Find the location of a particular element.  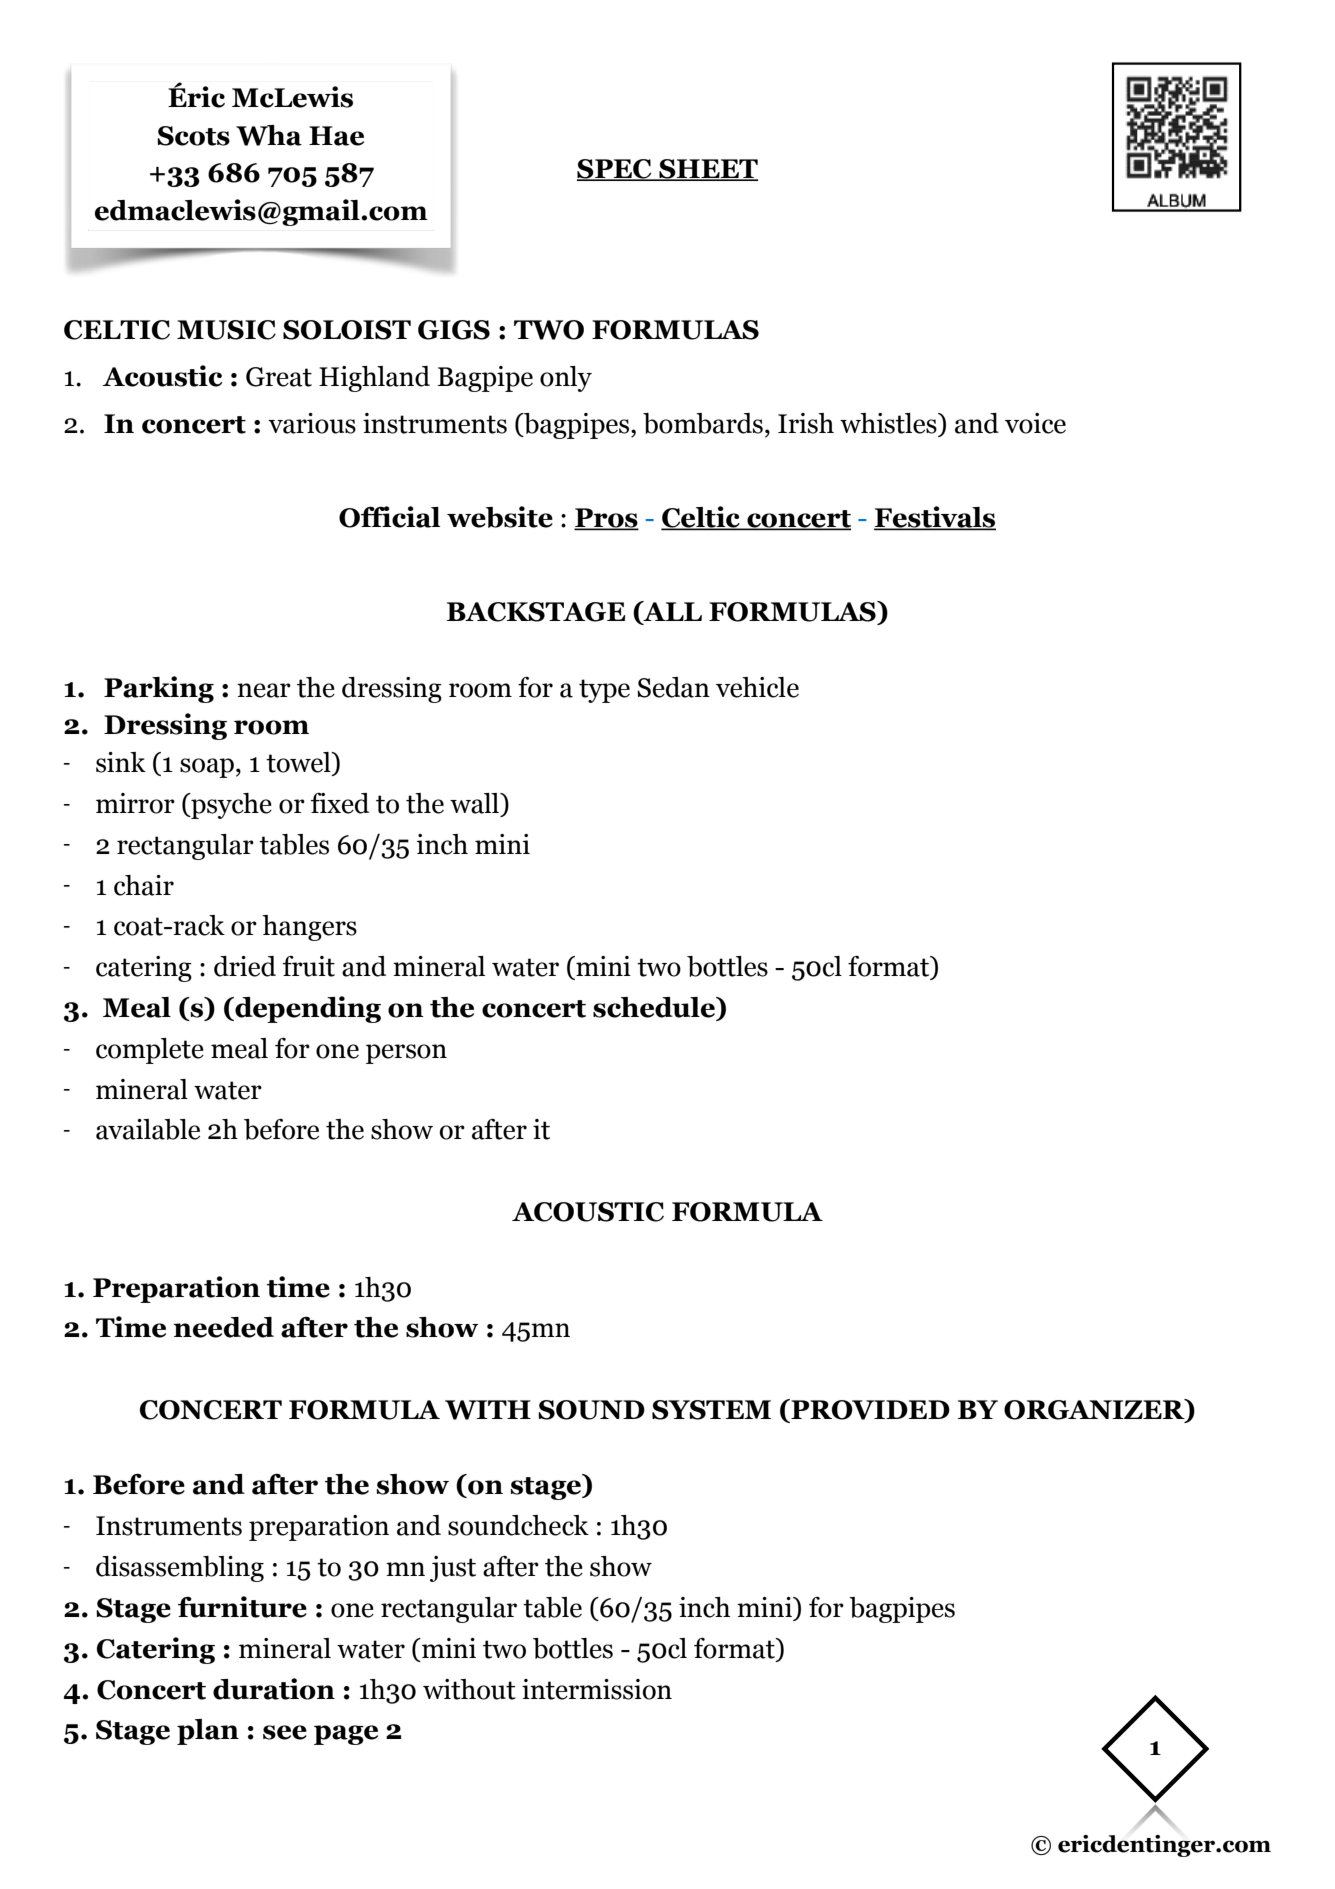

needed is located at coordinates (224, 1327).
